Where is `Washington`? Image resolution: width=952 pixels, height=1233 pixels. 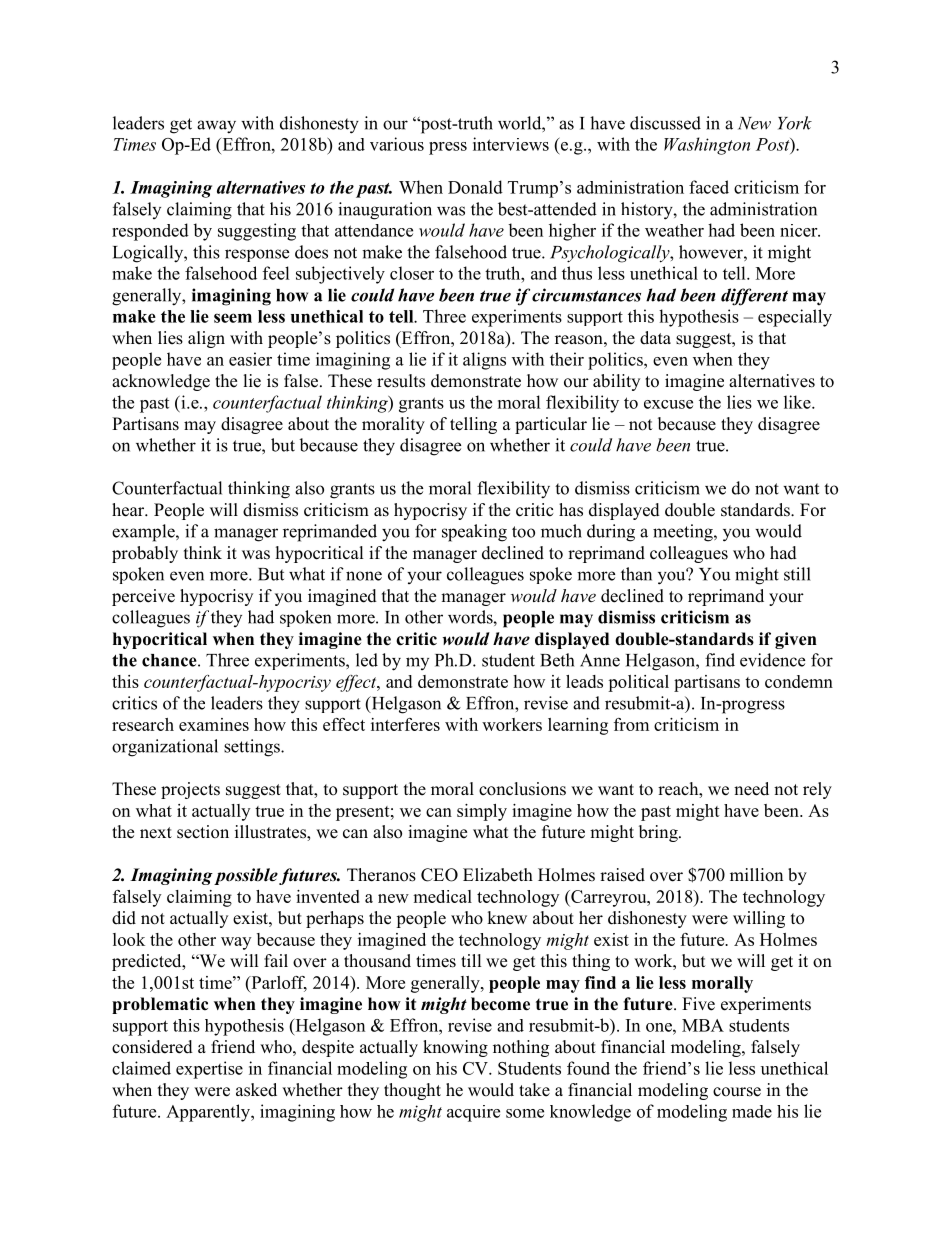
Washington is located at coordinates (707, 146).
